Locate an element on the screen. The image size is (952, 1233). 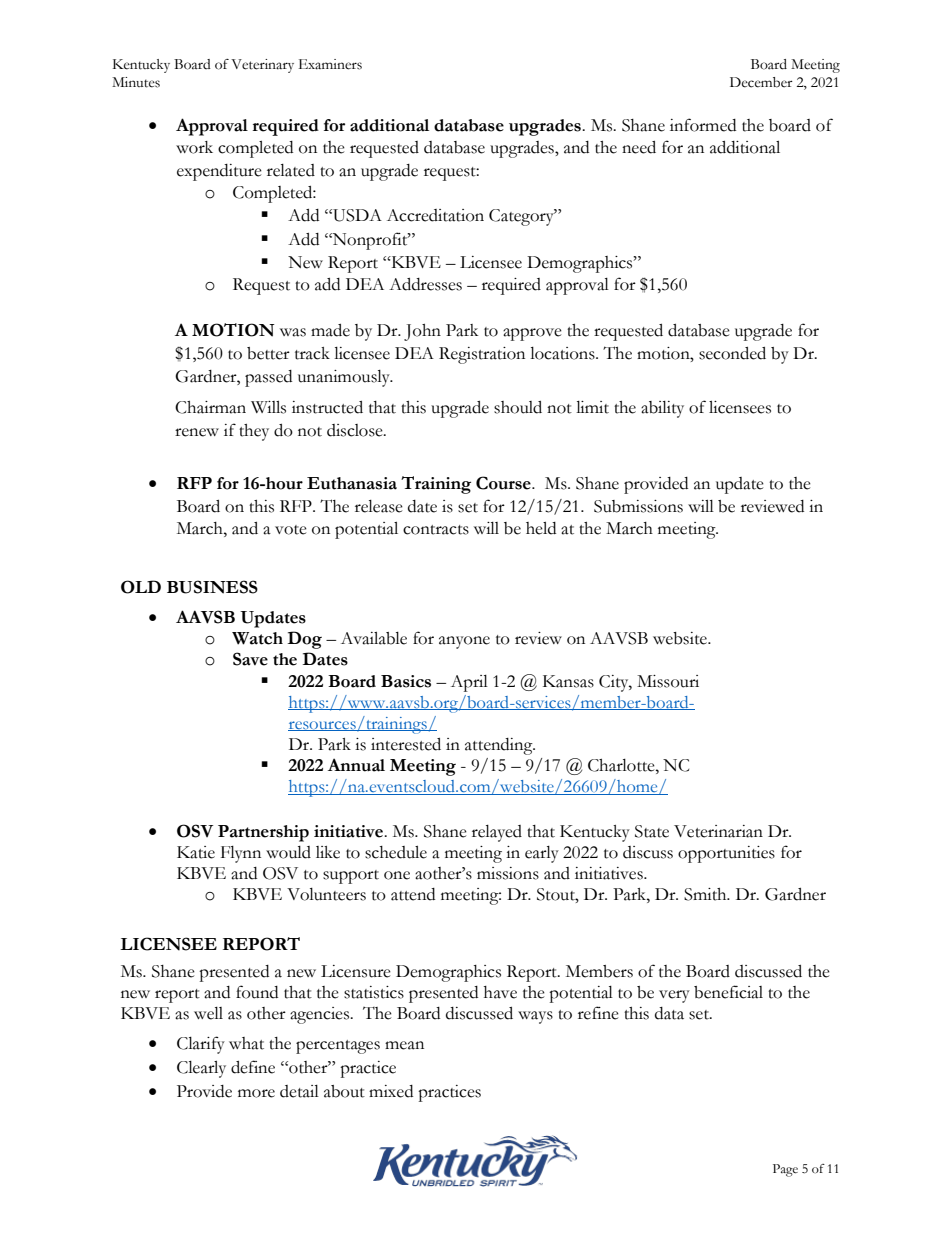
better is located at coordinates (268, 353).
